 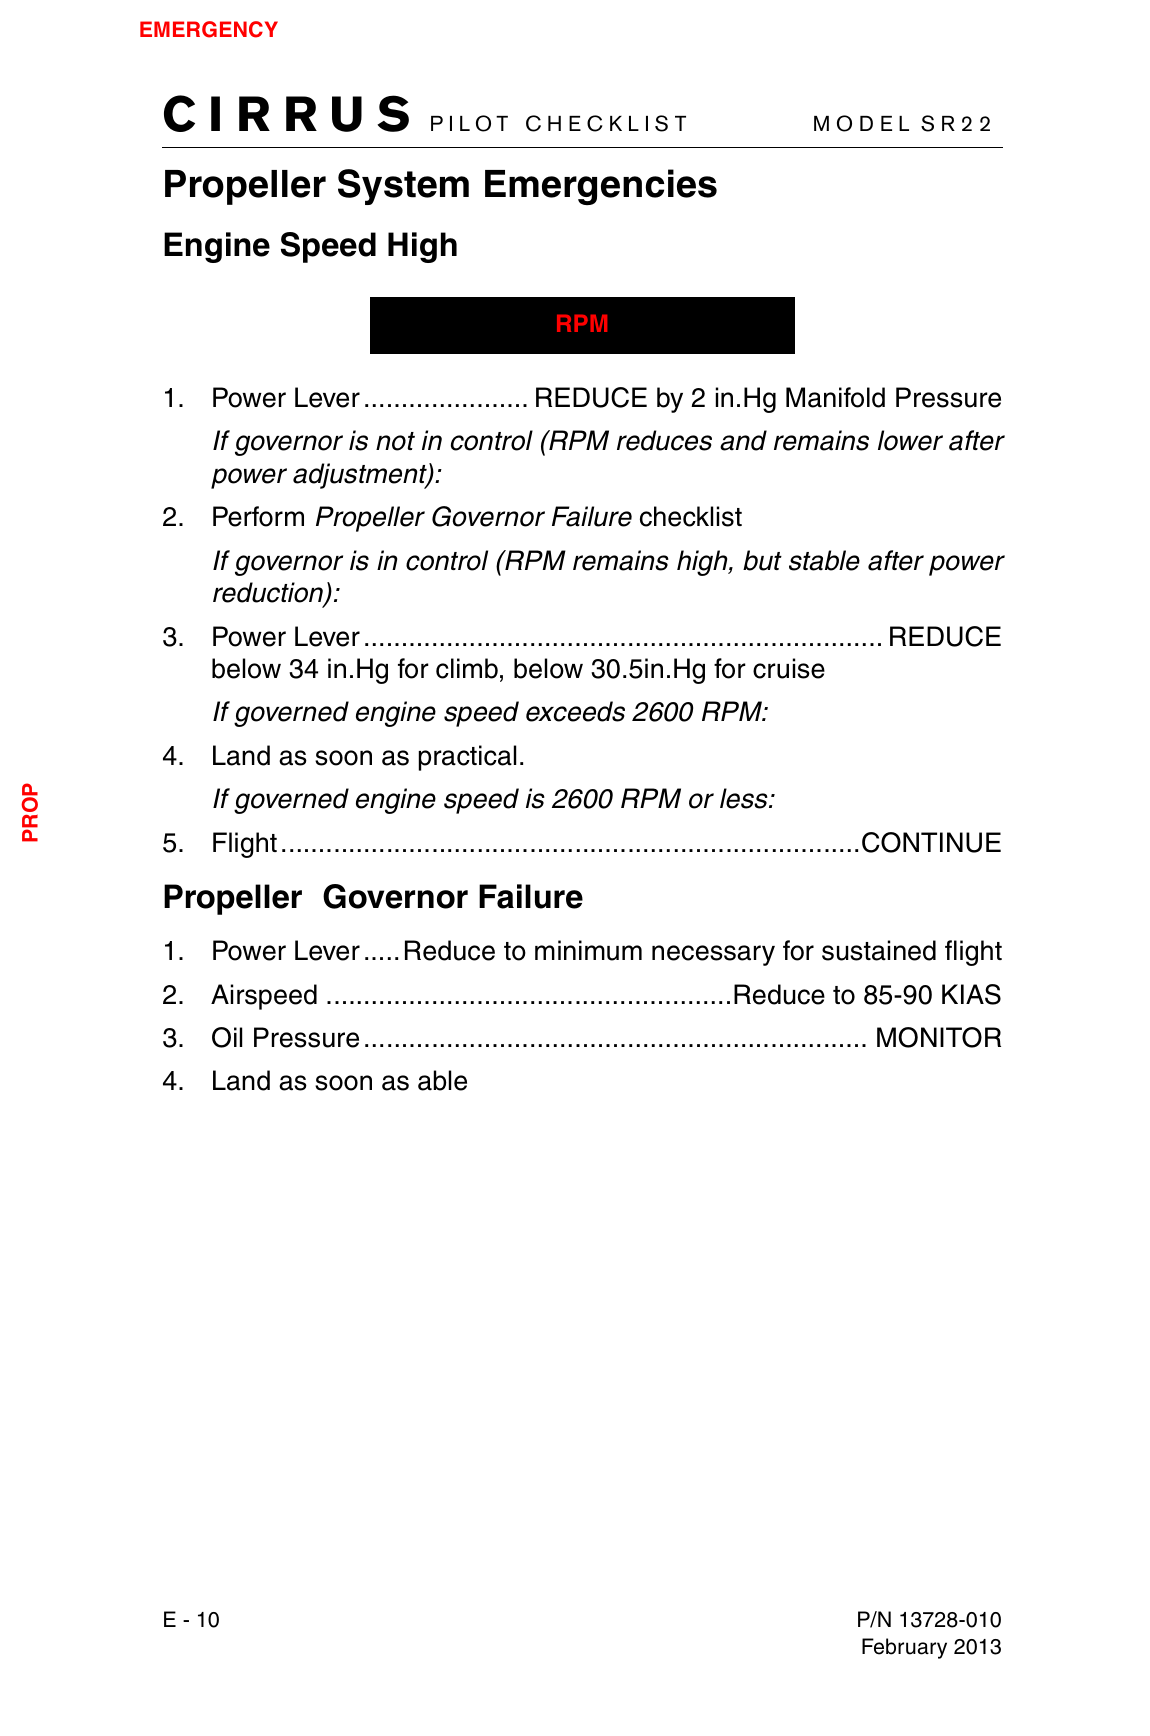 What do you see at coordinates (209, 29) in the screenshot?
I see `EMERGENCY` at bounding box center [209, 29].
